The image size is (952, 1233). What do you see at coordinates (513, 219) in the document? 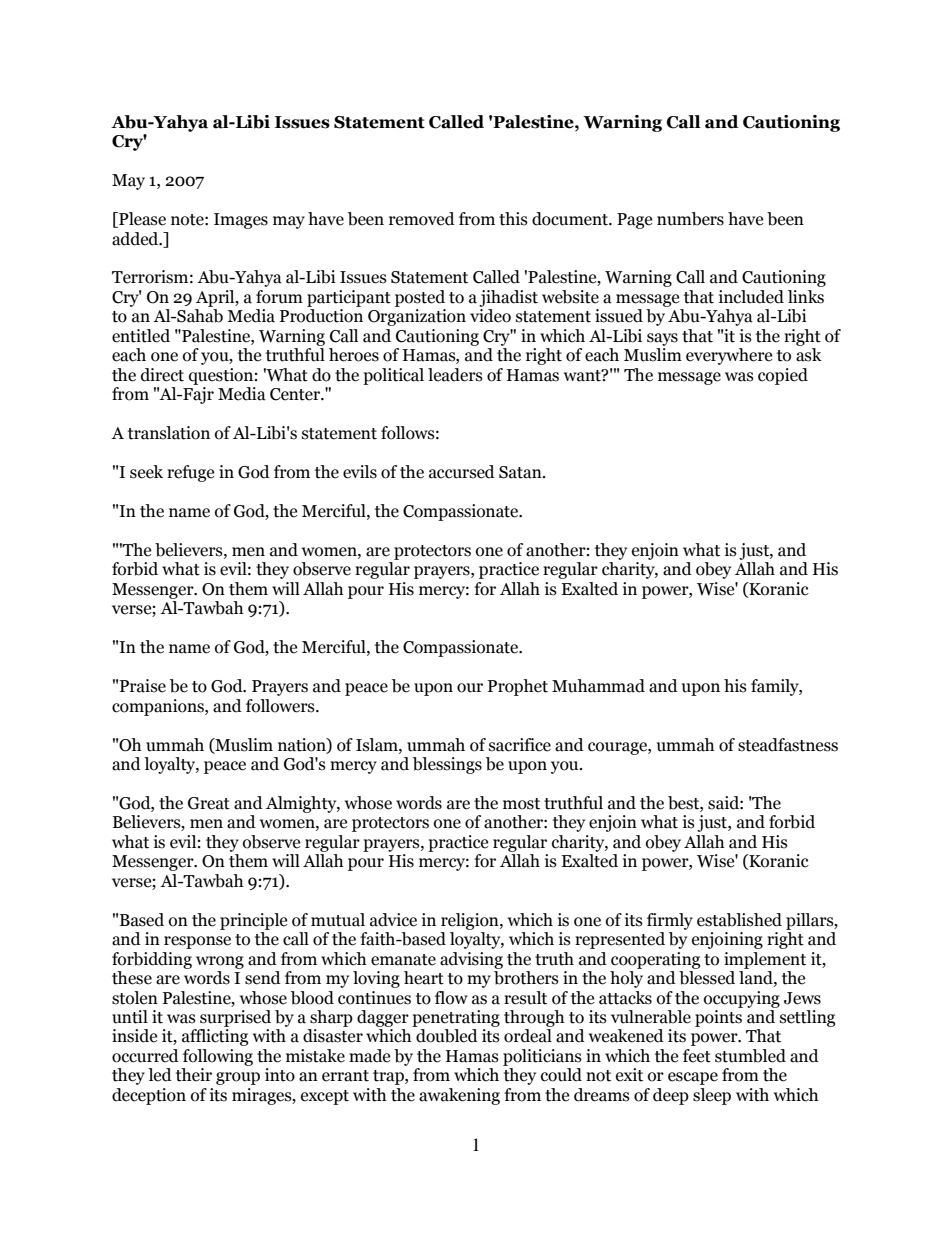
I see `this` at bounding box center [513, 219].
